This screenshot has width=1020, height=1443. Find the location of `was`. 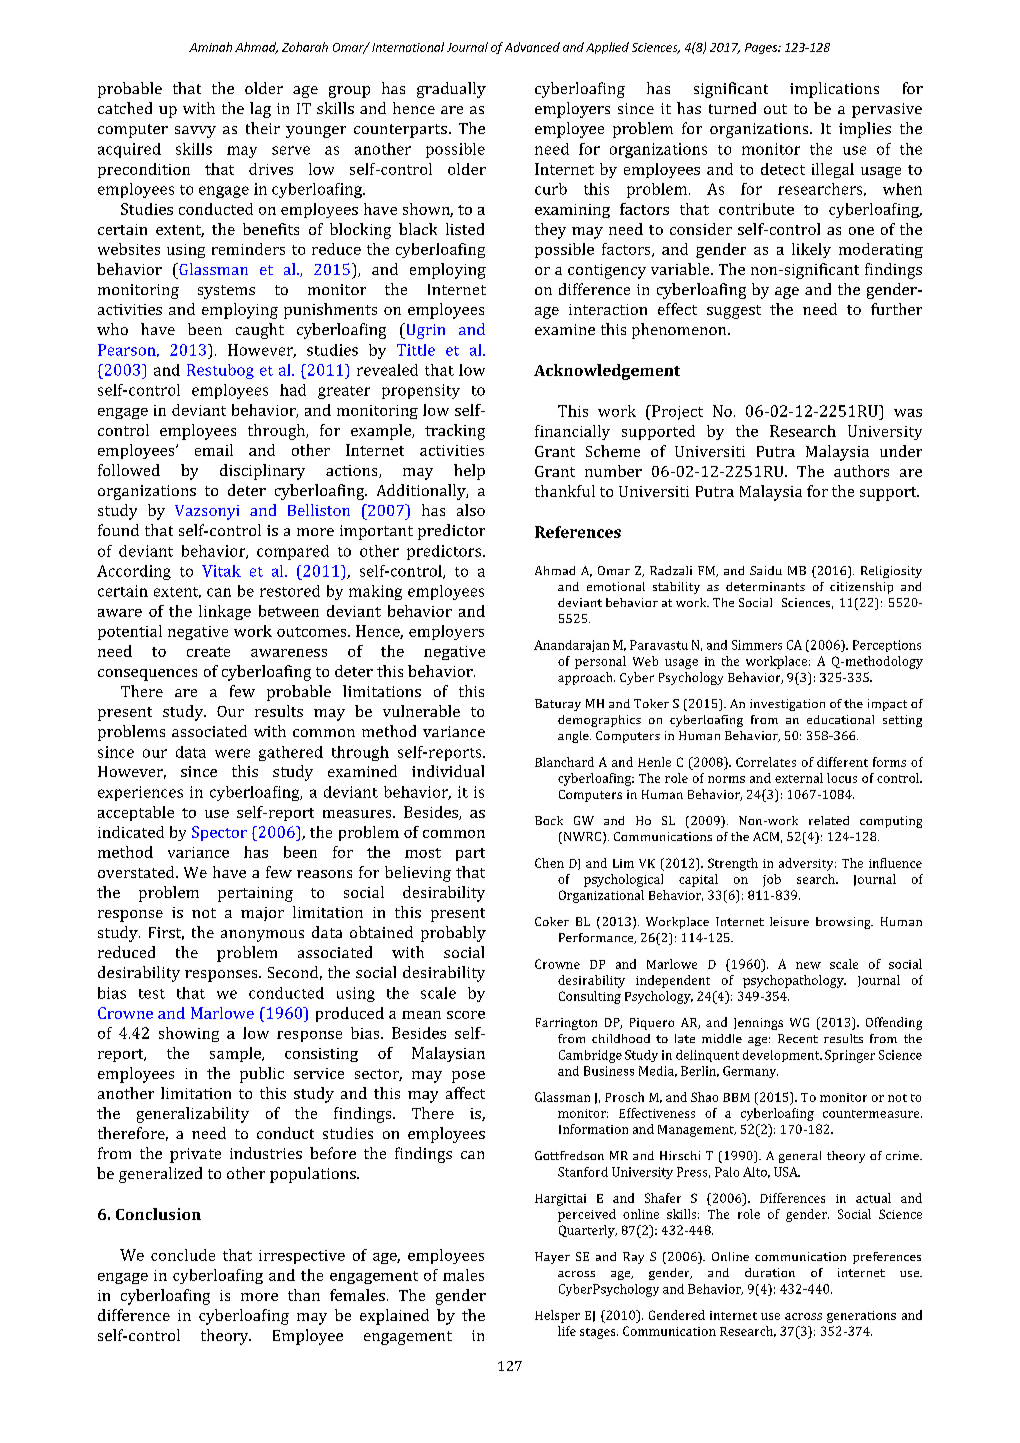

was is located at coordinates (908, 413).
